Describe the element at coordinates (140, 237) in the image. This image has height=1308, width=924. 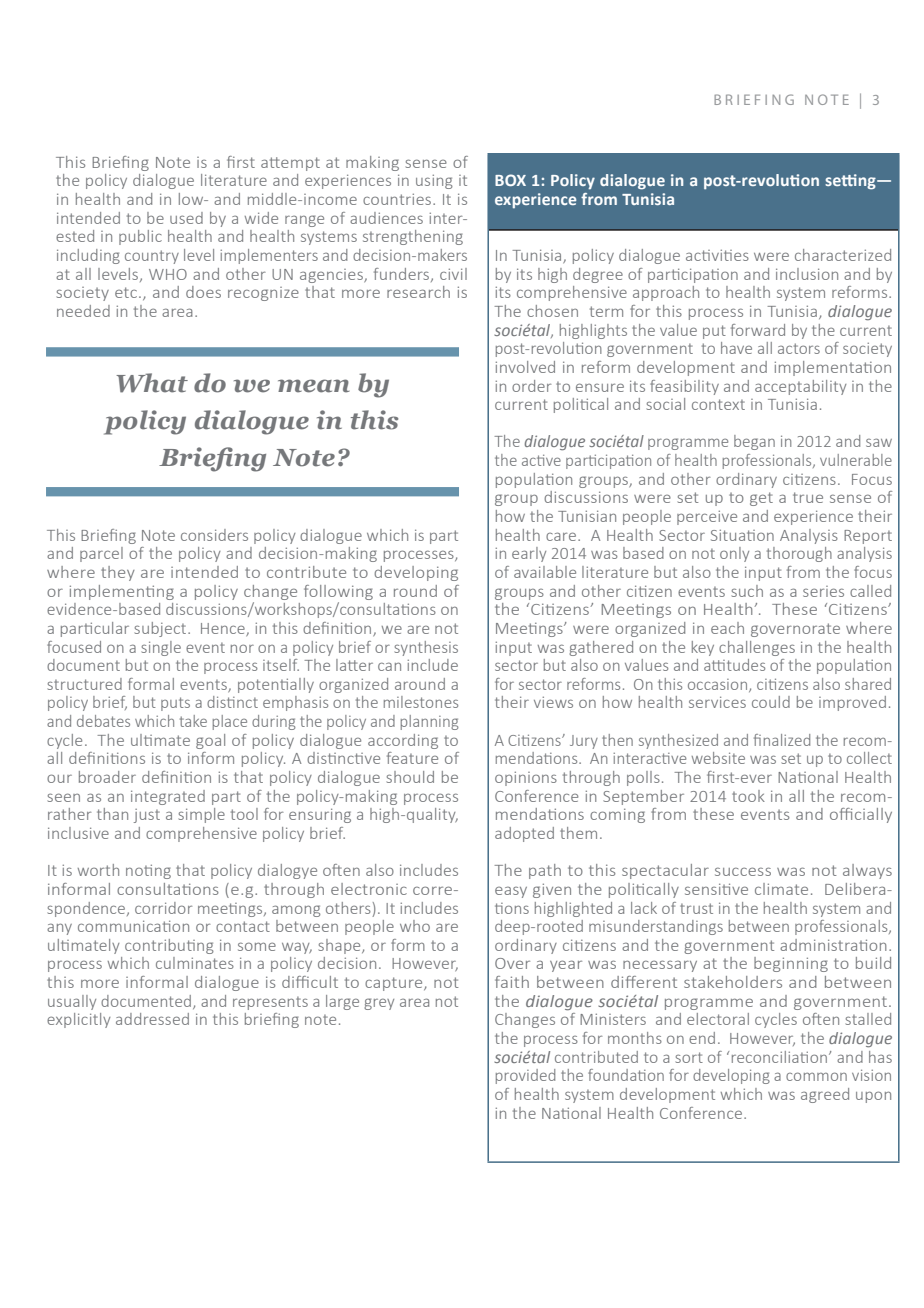
I see `public` at that location.
